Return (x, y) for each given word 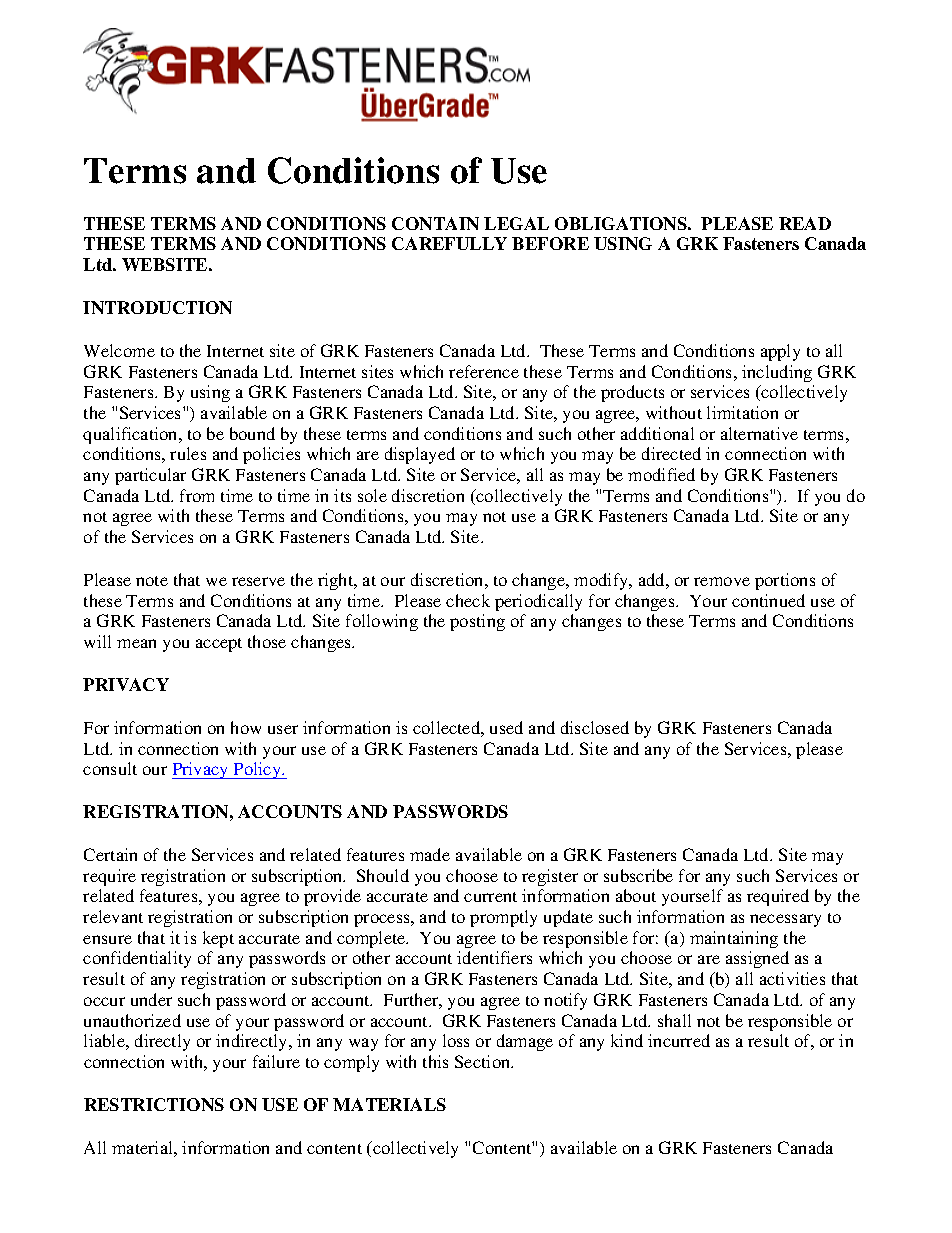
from (197, 495)
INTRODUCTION (157, 307)
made (430, 854)
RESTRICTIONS (154, 1104)
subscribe (638, 875)
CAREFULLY (449, 243)
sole (372, 495)
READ (805, 223)
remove (722, 581)
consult (110, 768)
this (435, 1061)
